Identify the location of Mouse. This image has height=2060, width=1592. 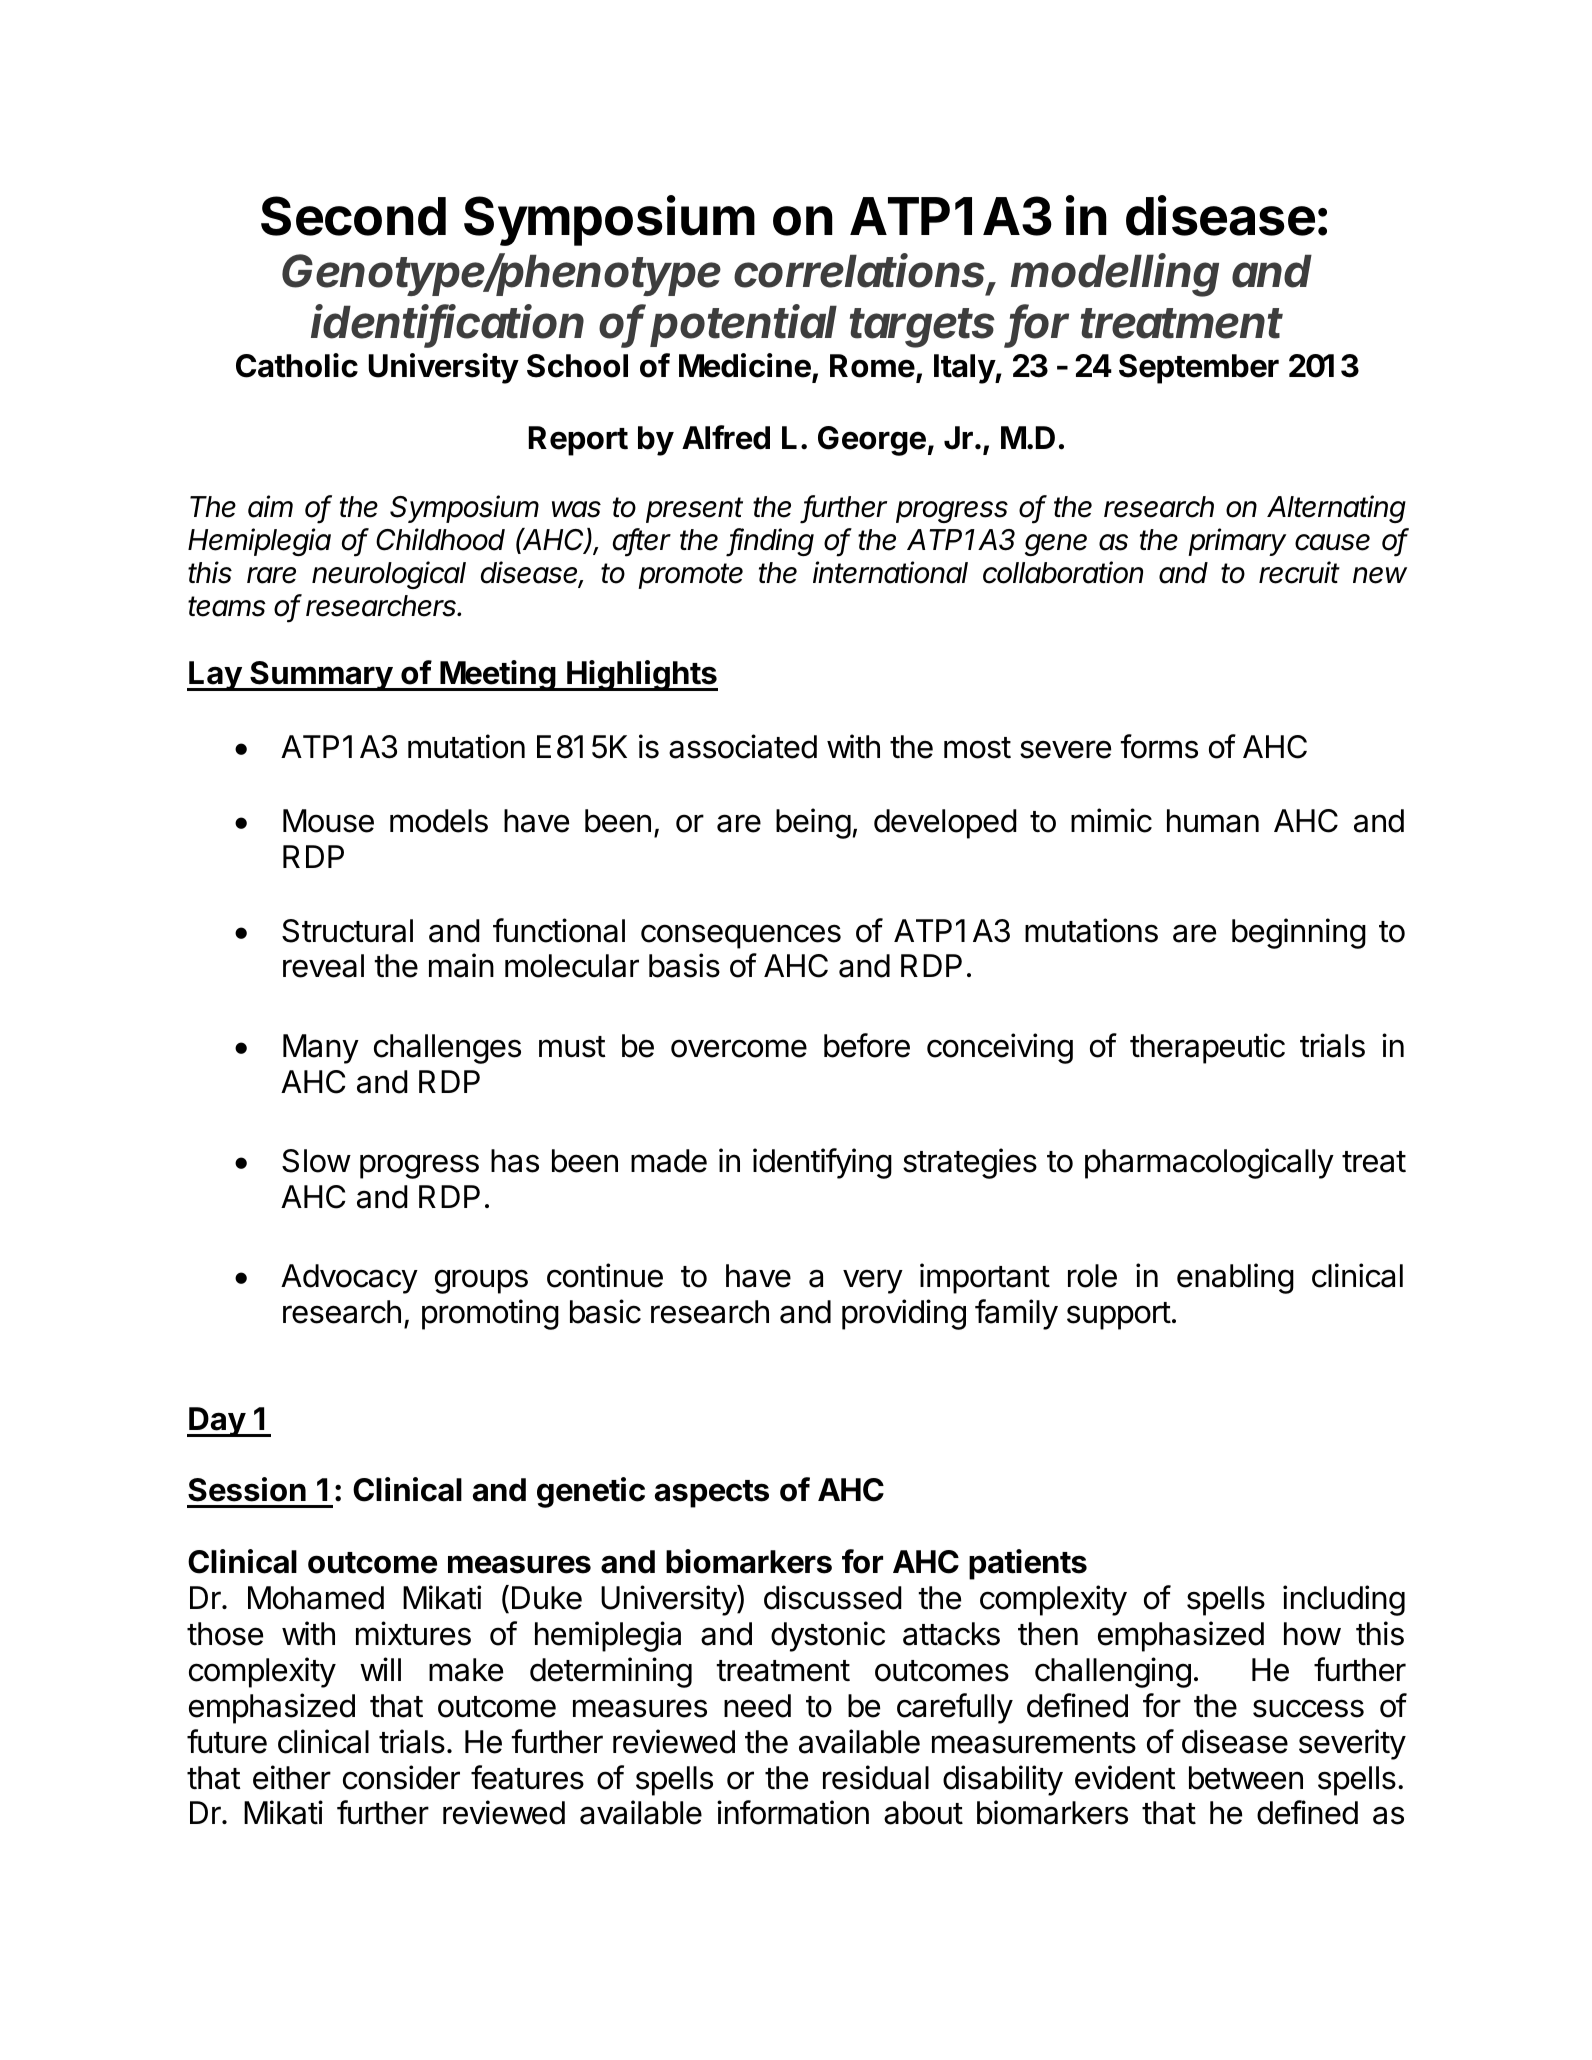
(328, 821).
